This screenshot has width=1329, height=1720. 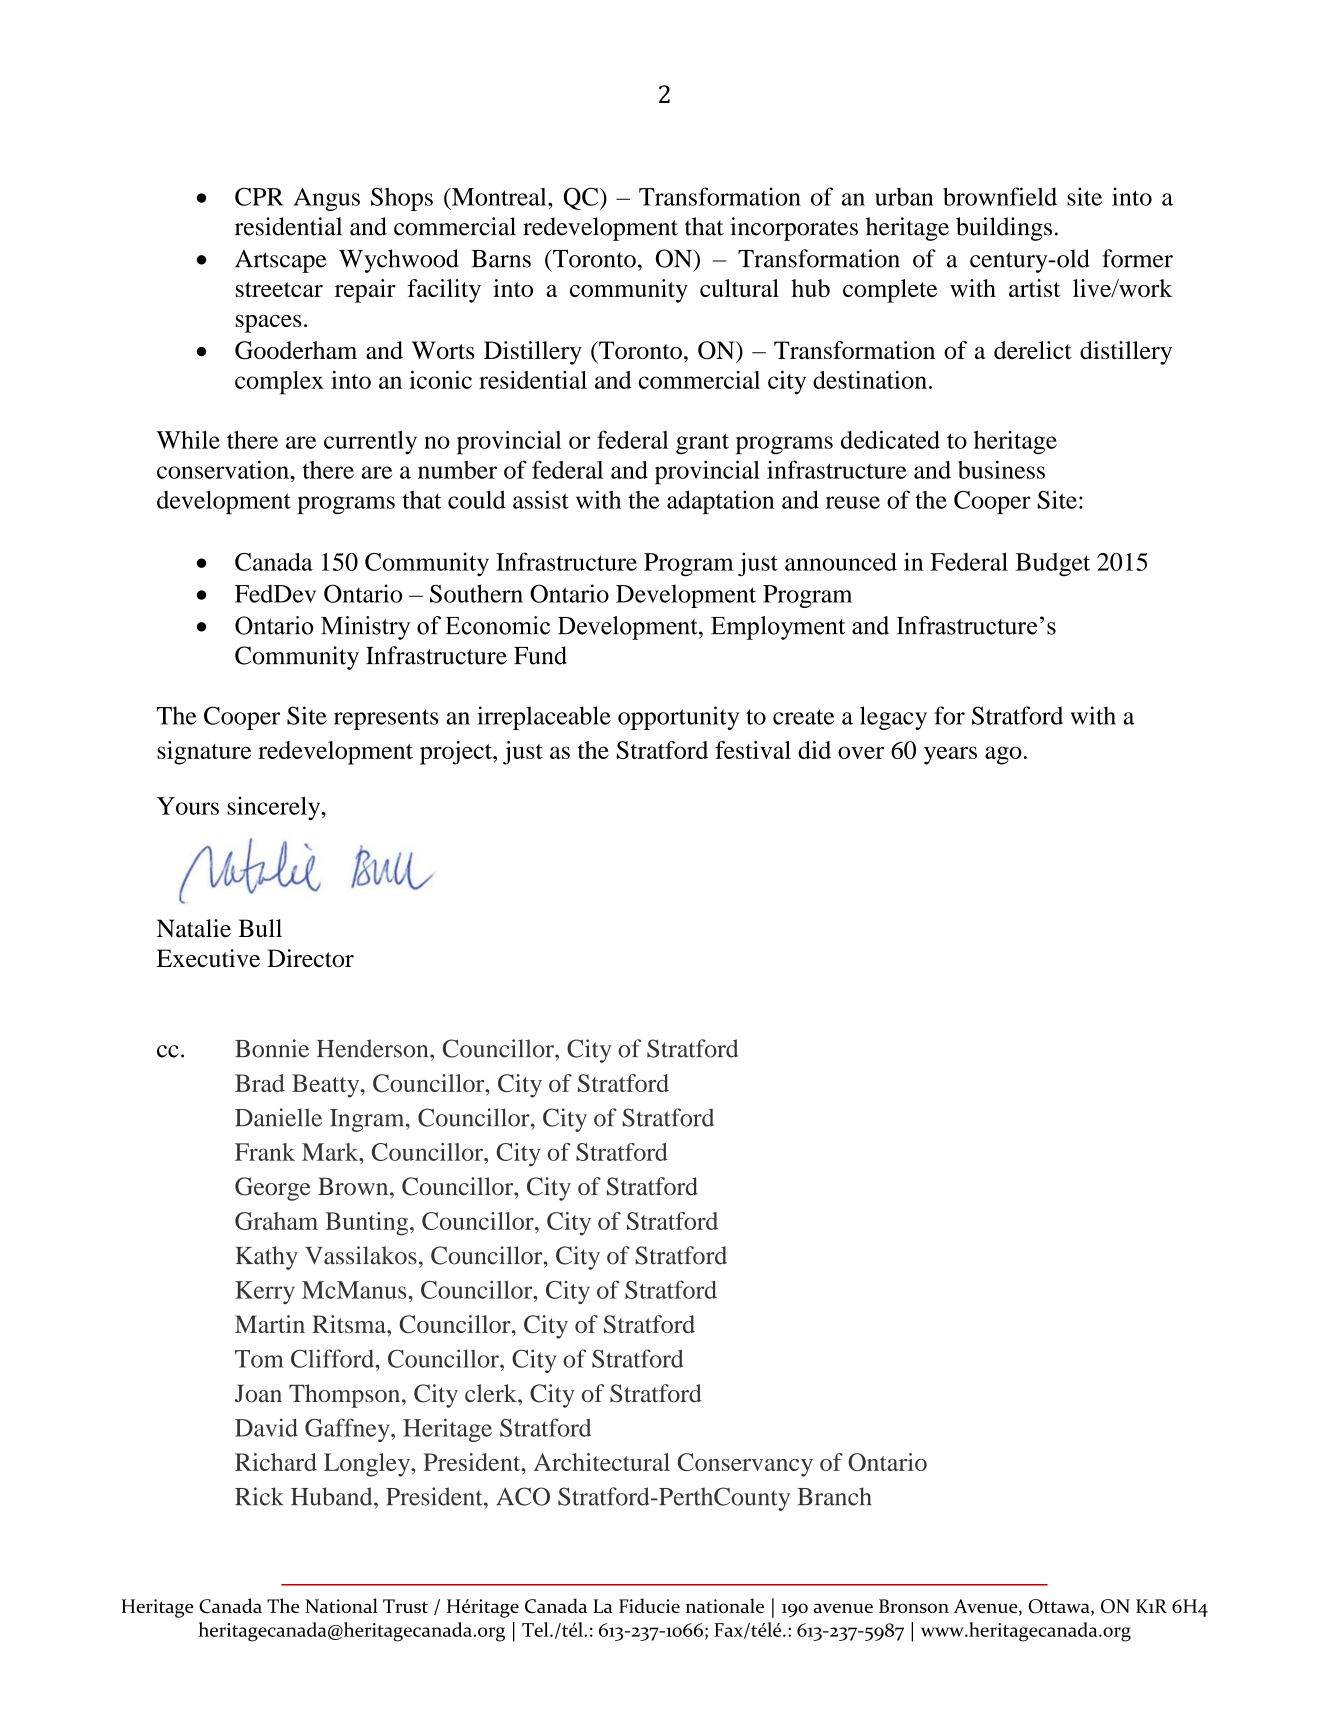 What do you see at coordinates (368, 1120) in the screenshot?
I see `Ingram` at bounding box center [368, 1120].
